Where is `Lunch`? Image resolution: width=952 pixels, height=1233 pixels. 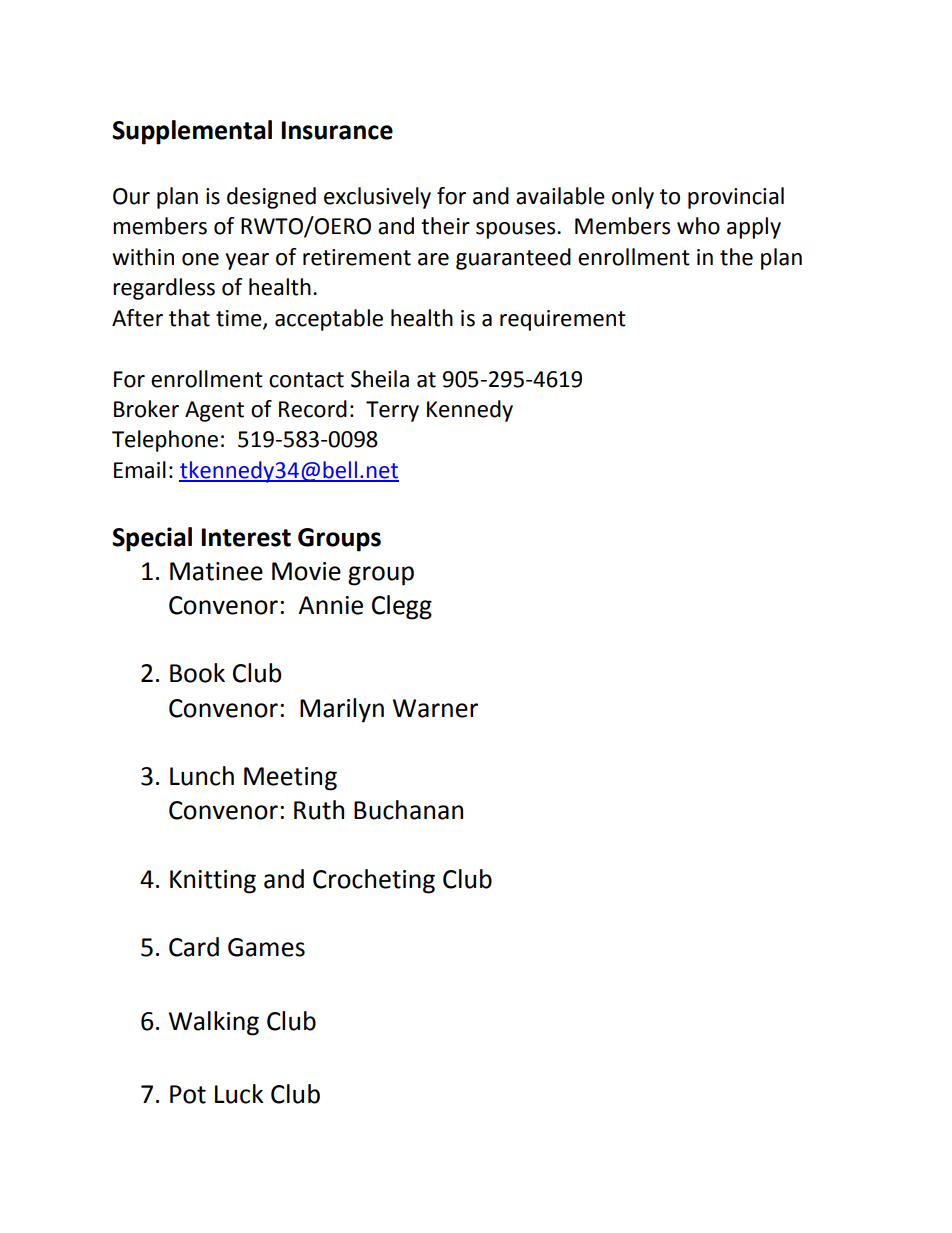 Lunch is located at coordinates (202, 776).
